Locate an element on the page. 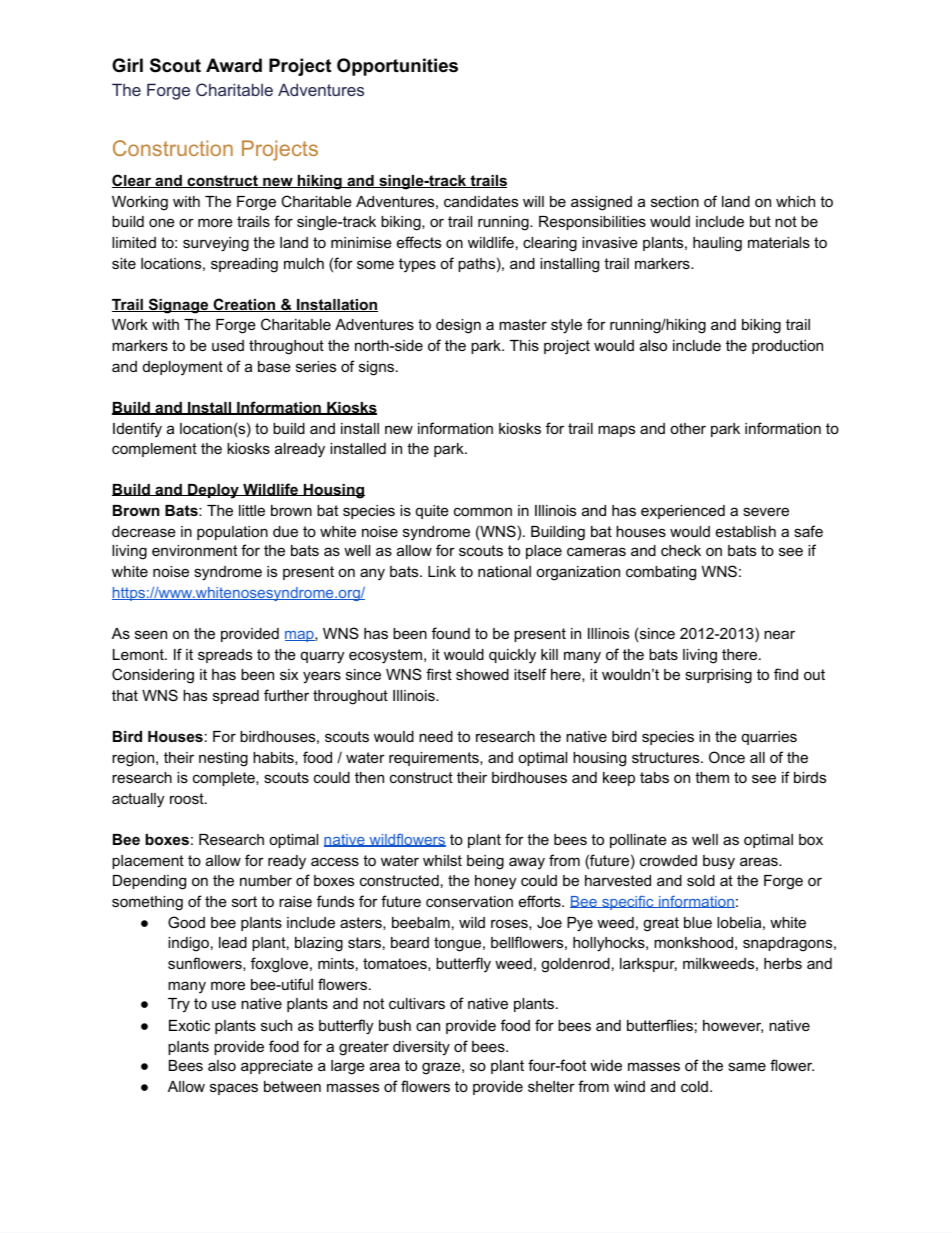  Once is located at coordinates (727, 757).
